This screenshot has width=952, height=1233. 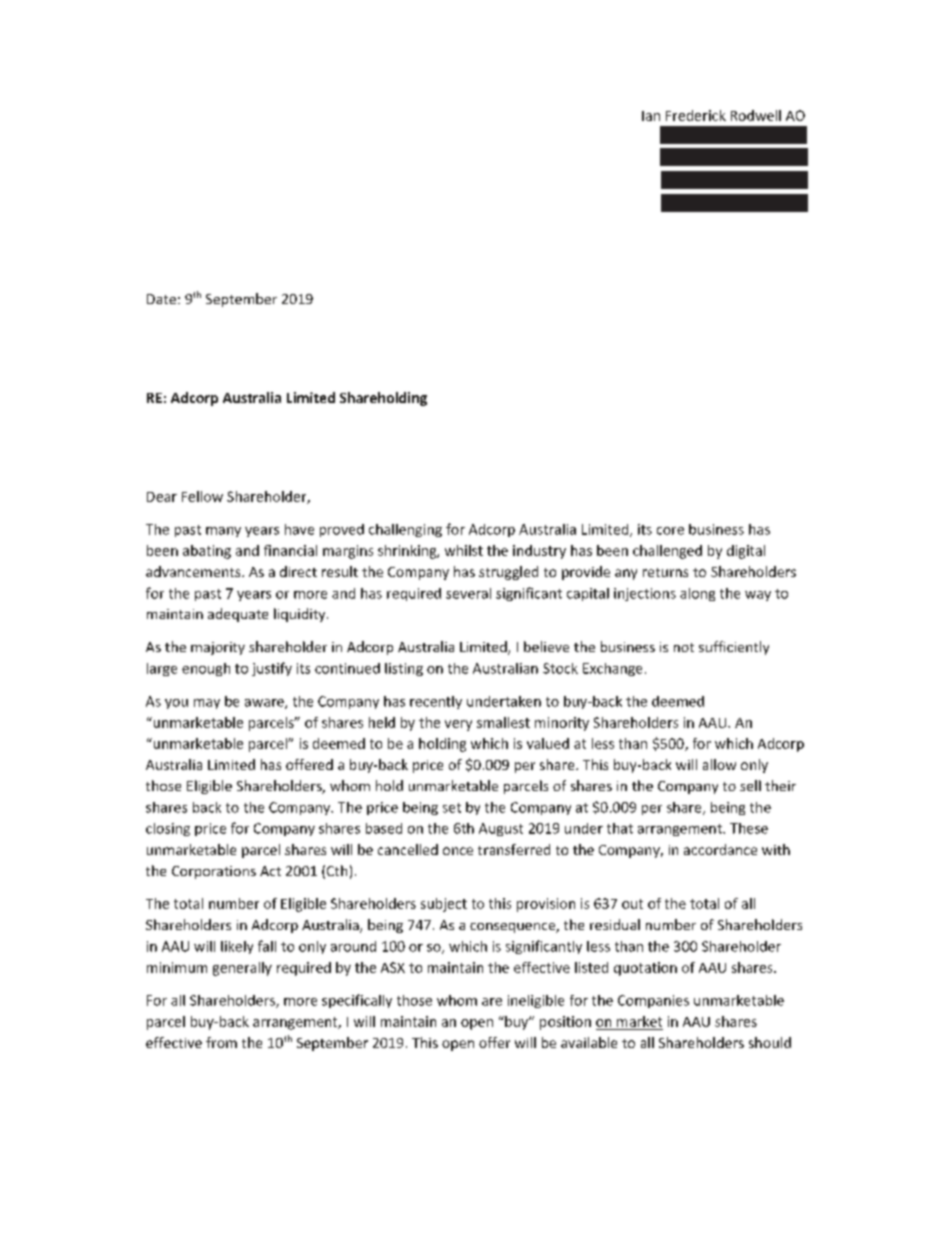 What do you see at coordinates (168, 829) in the screenshot?
I see `closing` at bounding box center [168, 829].
